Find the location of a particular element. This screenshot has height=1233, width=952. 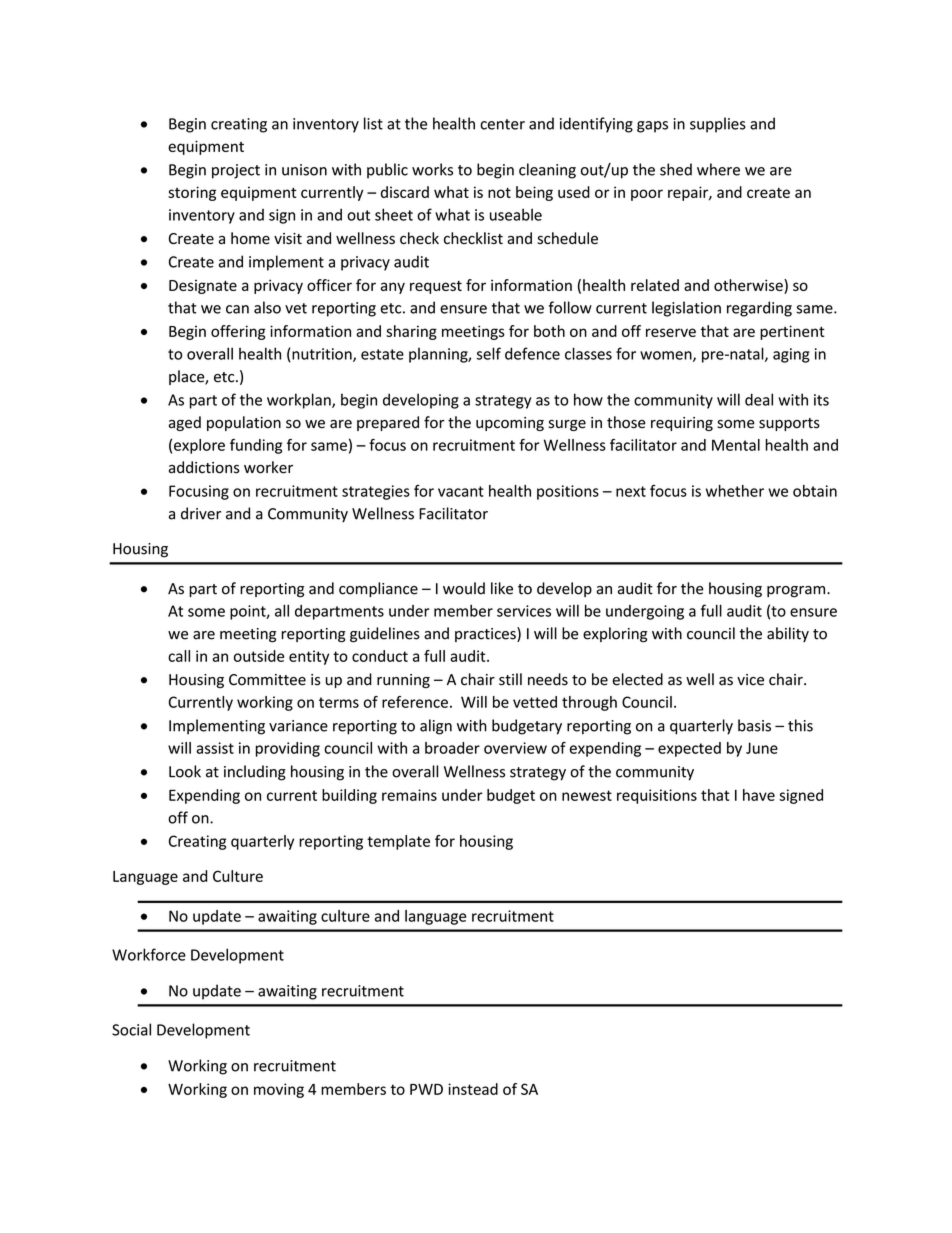

addictions is located at coordinates (204, 467).
